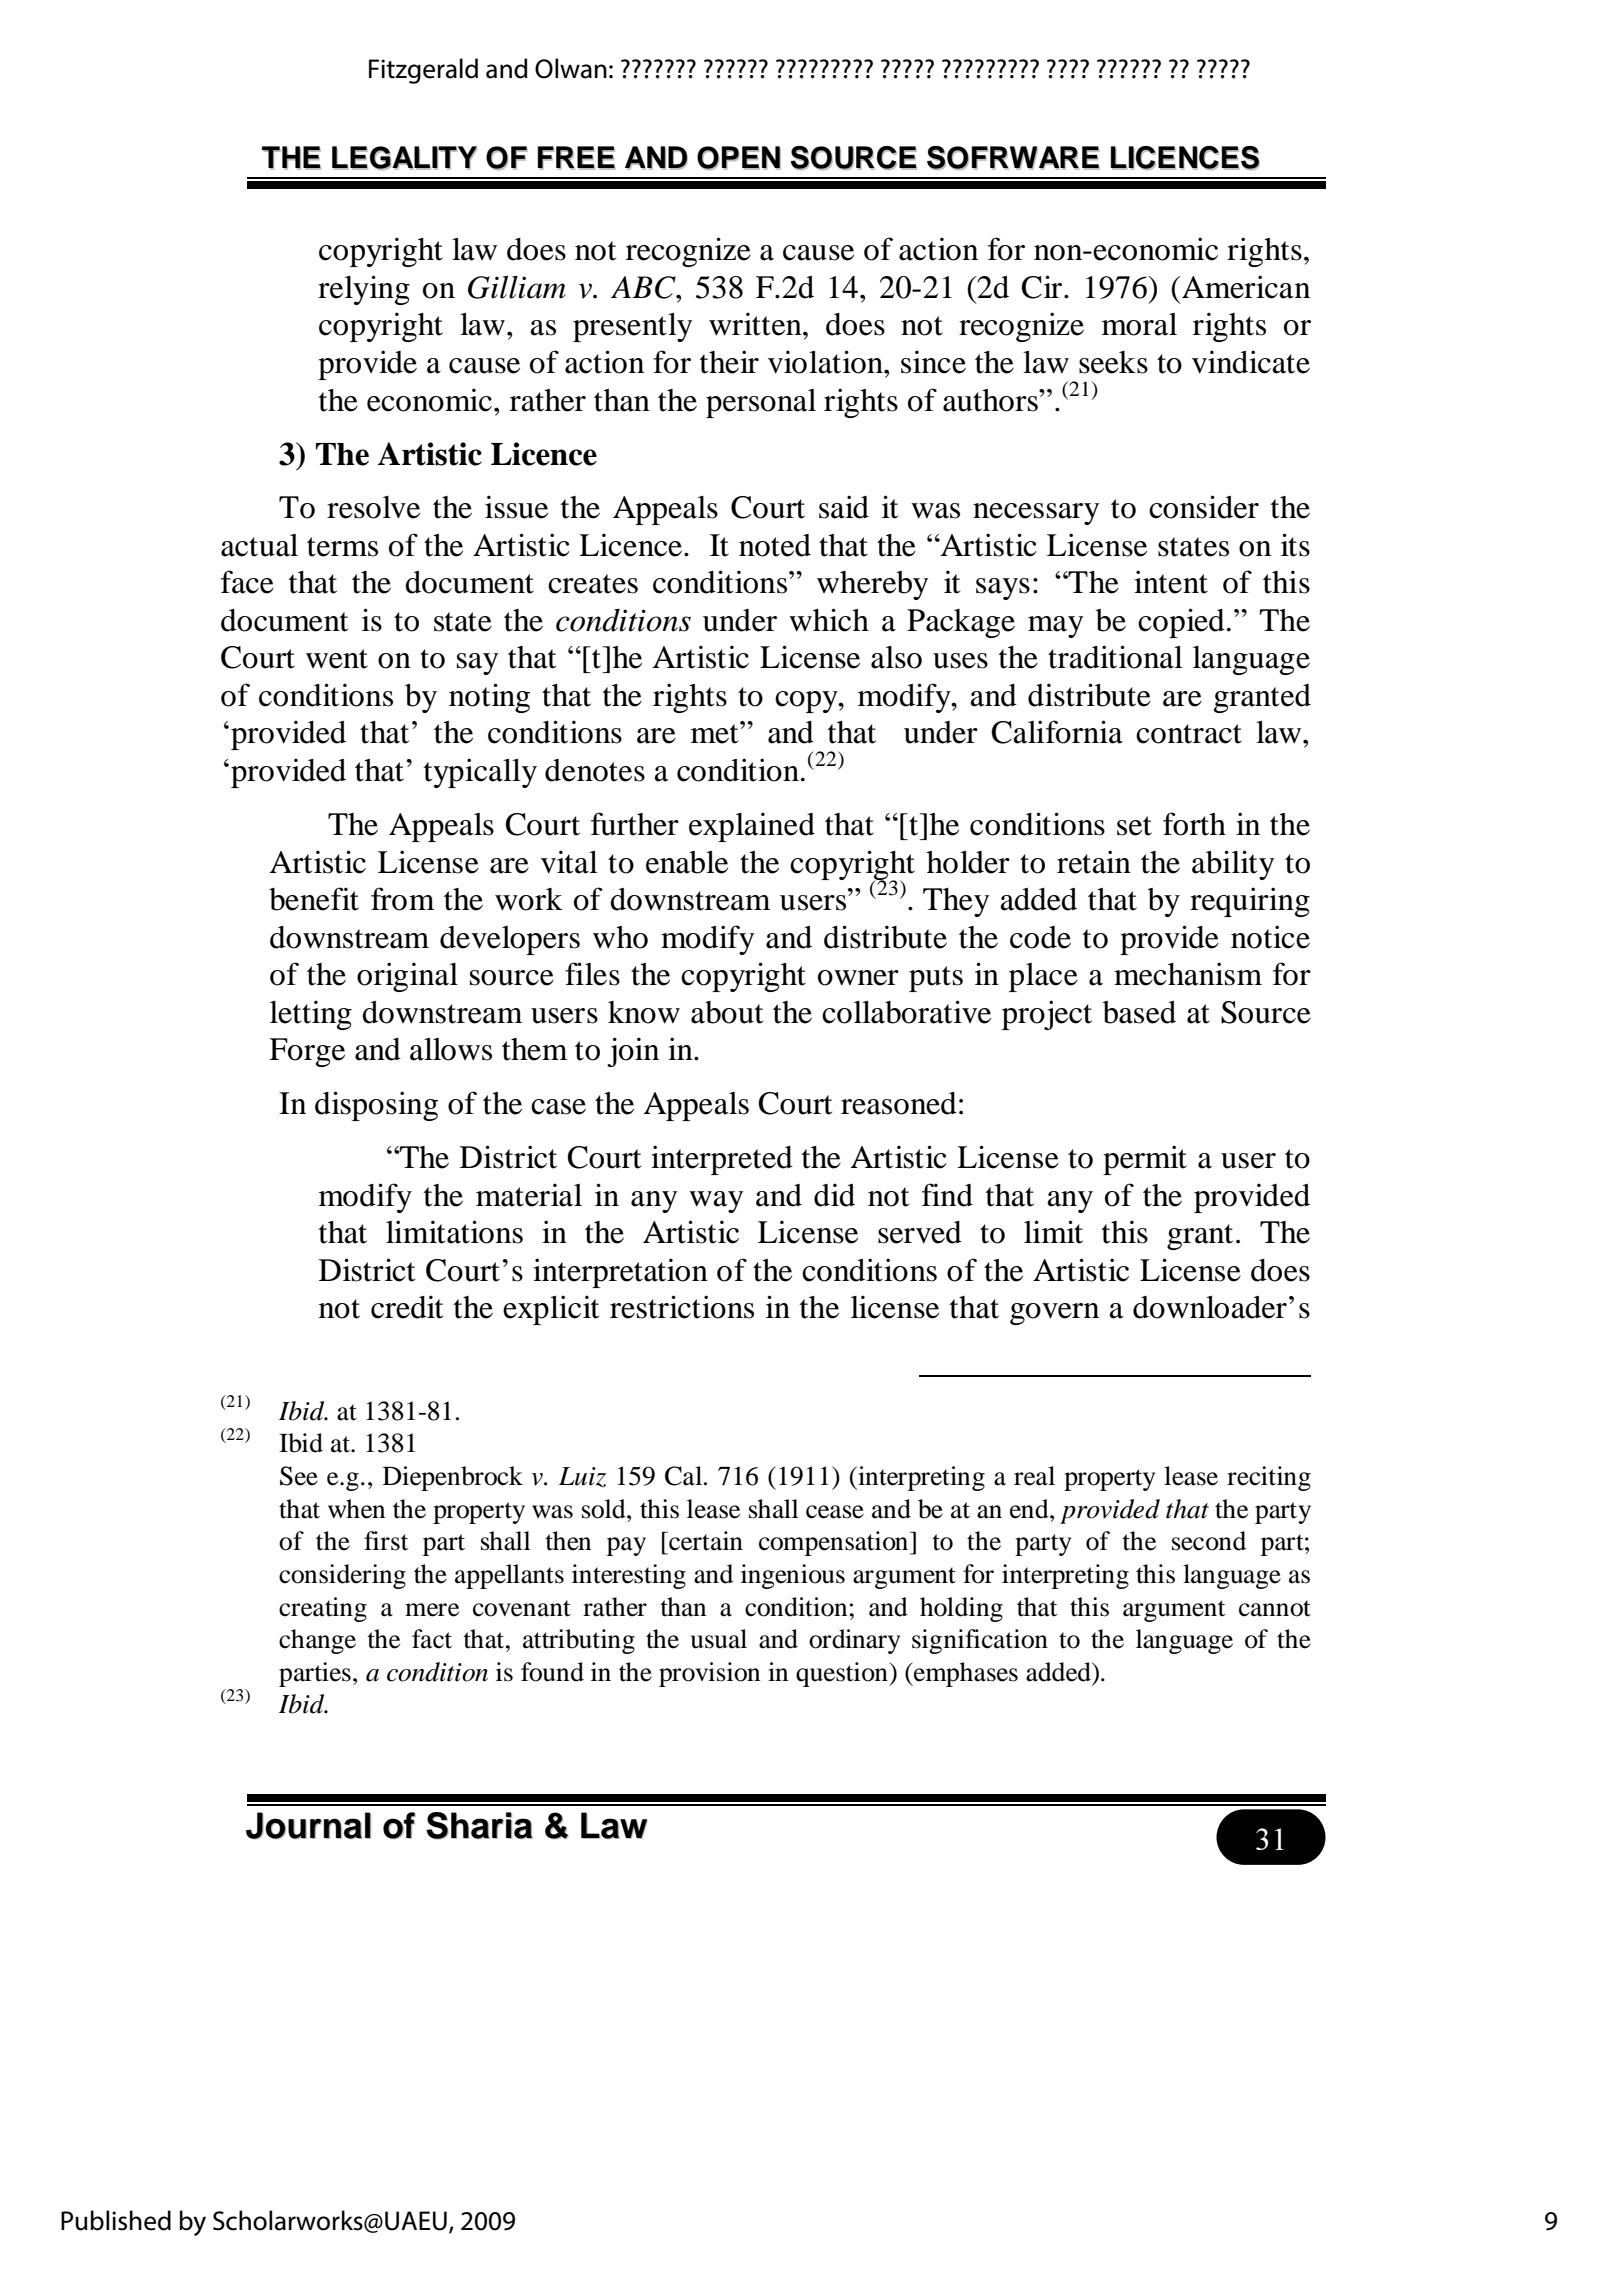 This screenshot has height=2290, width=1618. Describe the element at coordinates (116, 2220) in the screenshot. I see `Published` at that location.
